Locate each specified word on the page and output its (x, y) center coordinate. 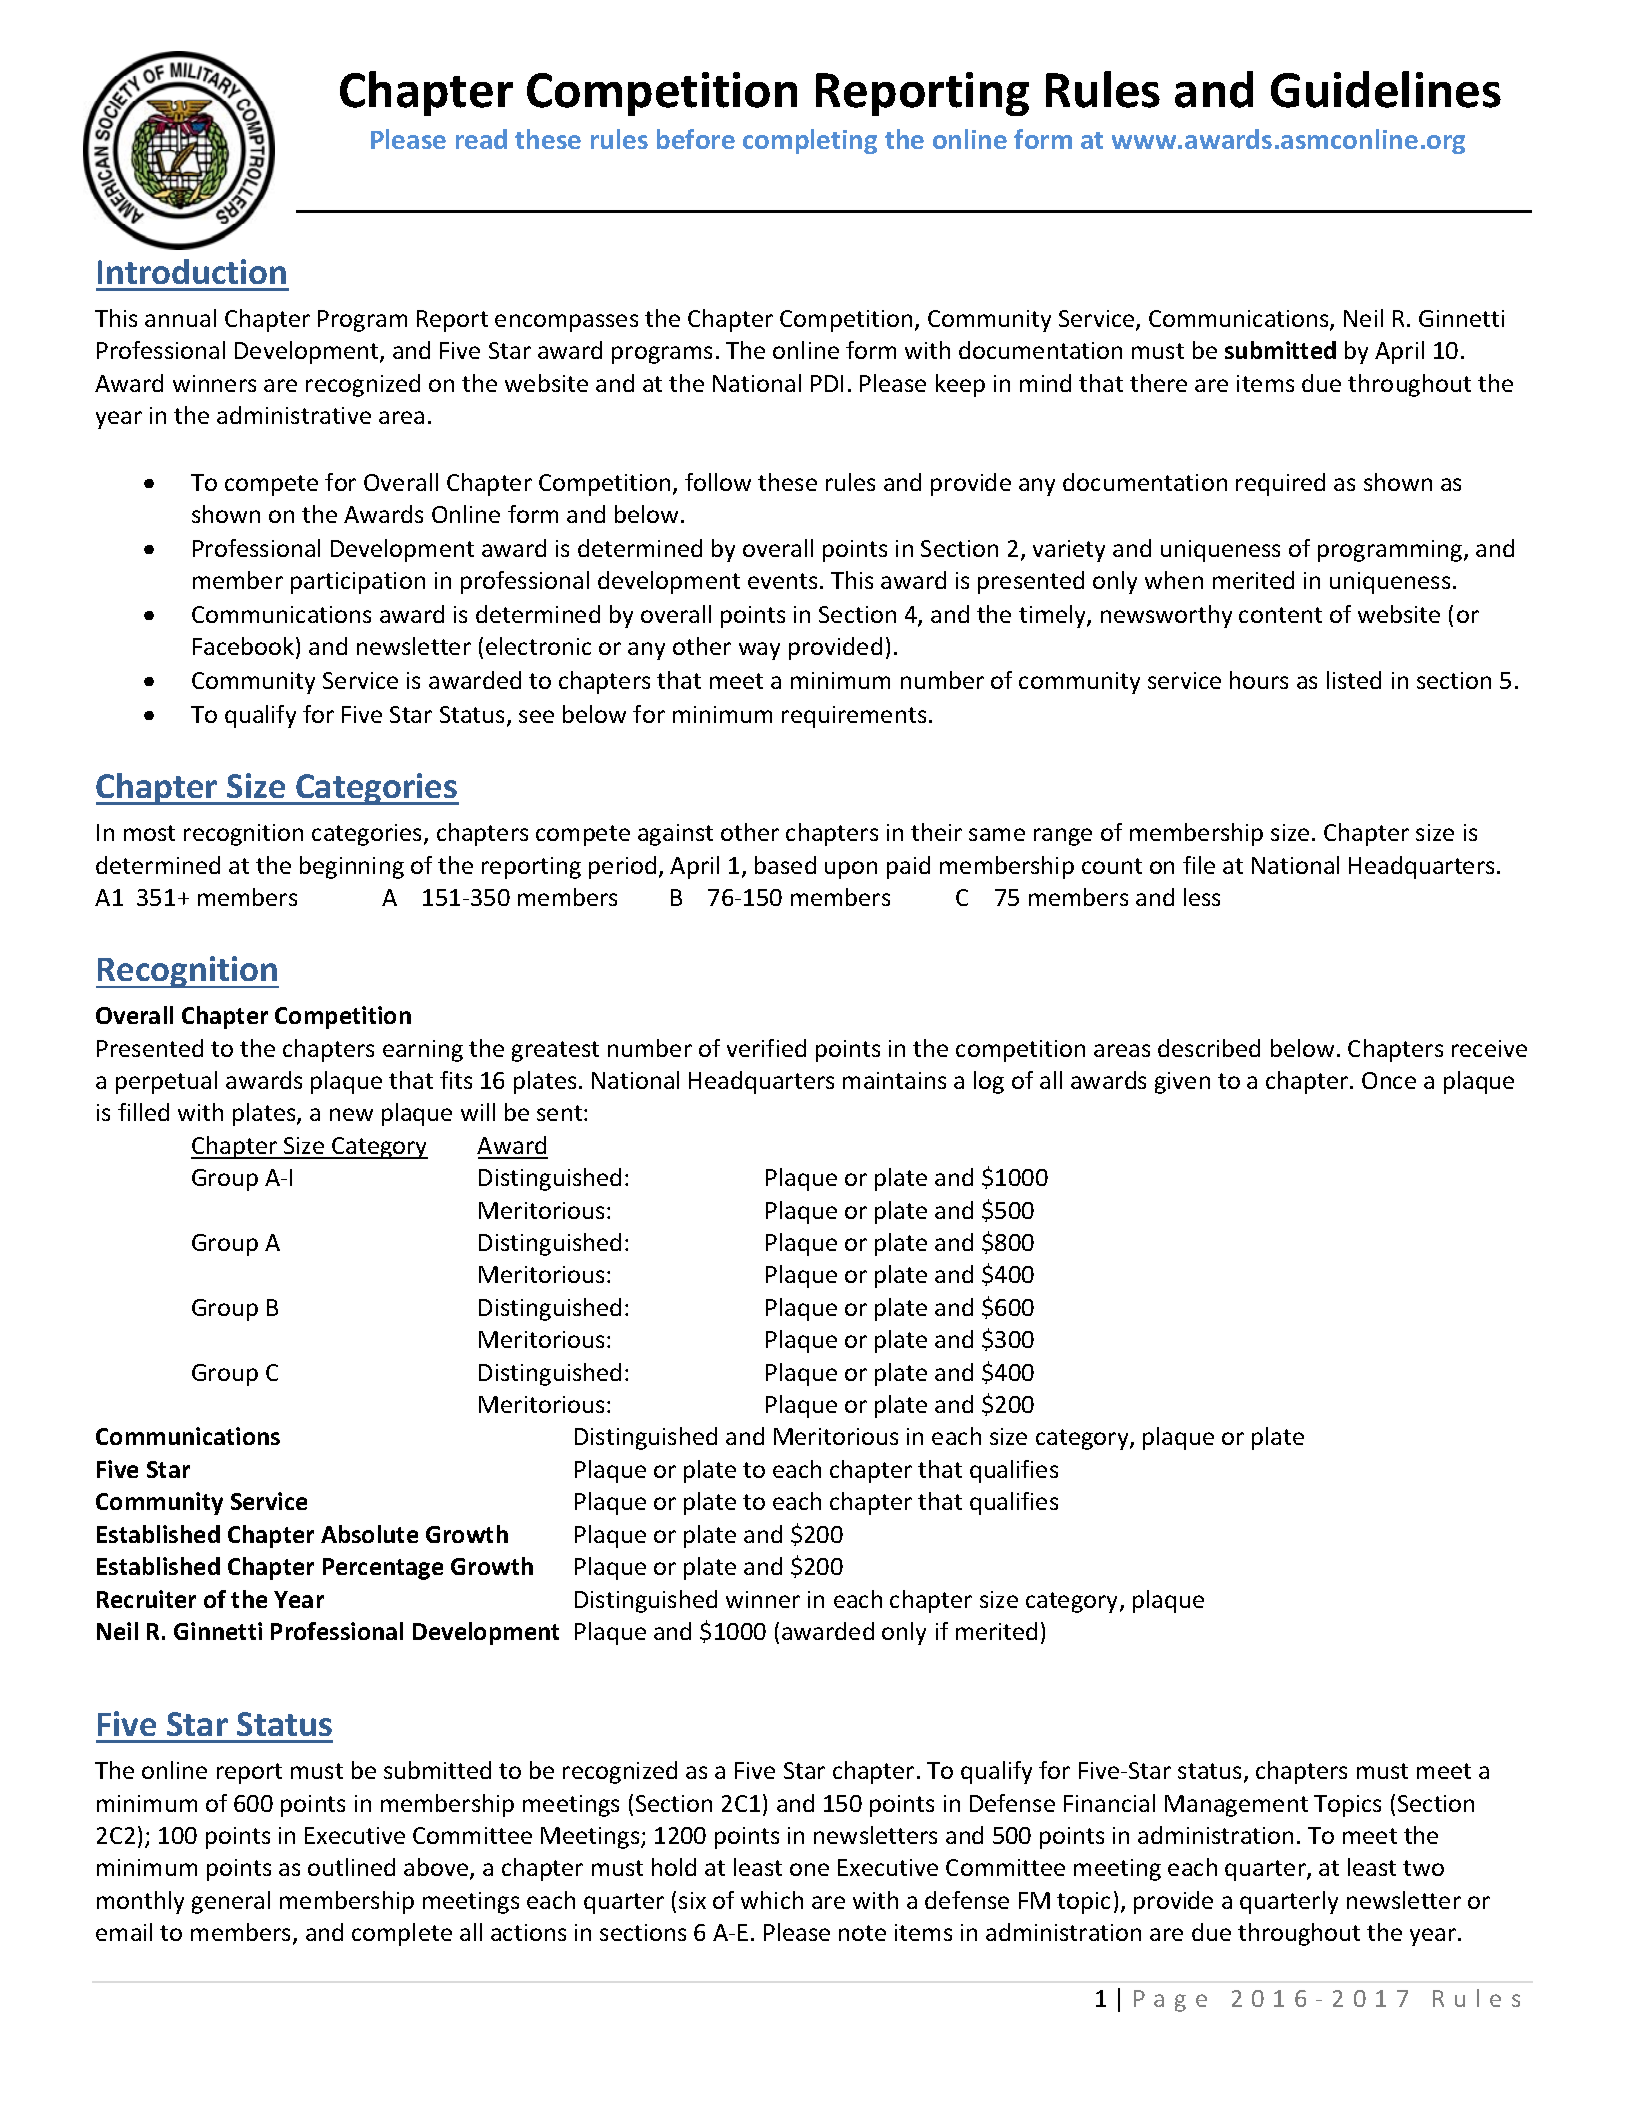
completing (810, 141)
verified (766, 1048)
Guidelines (1386, 89)
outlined (351, 1867)
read (481, 139)
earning (423, 1051)
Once (1389, 1080)
